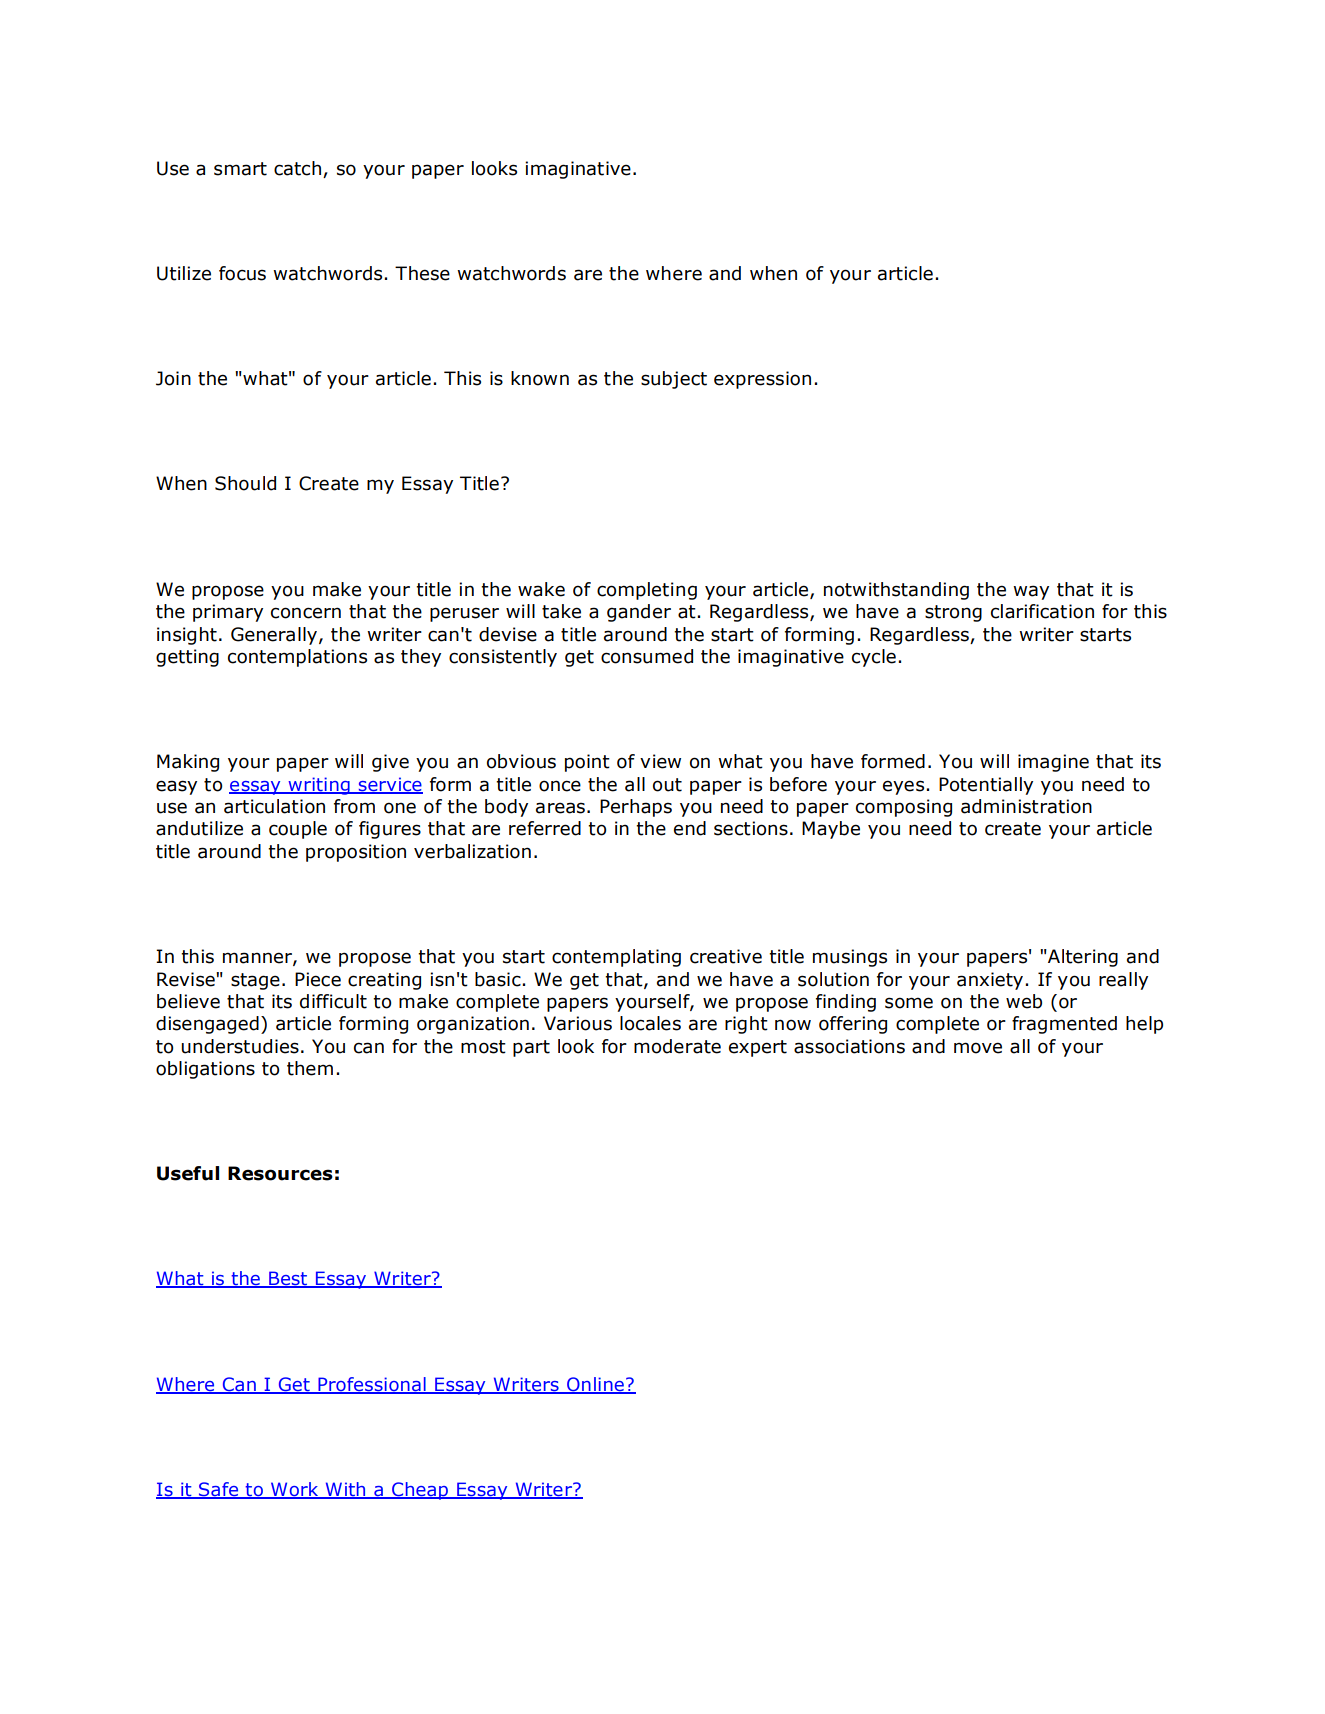 This screenshot has width=1325, height=1714. Describe the element at coordinates (1026, 806) in the screenshot. I see `administration` at that location.
